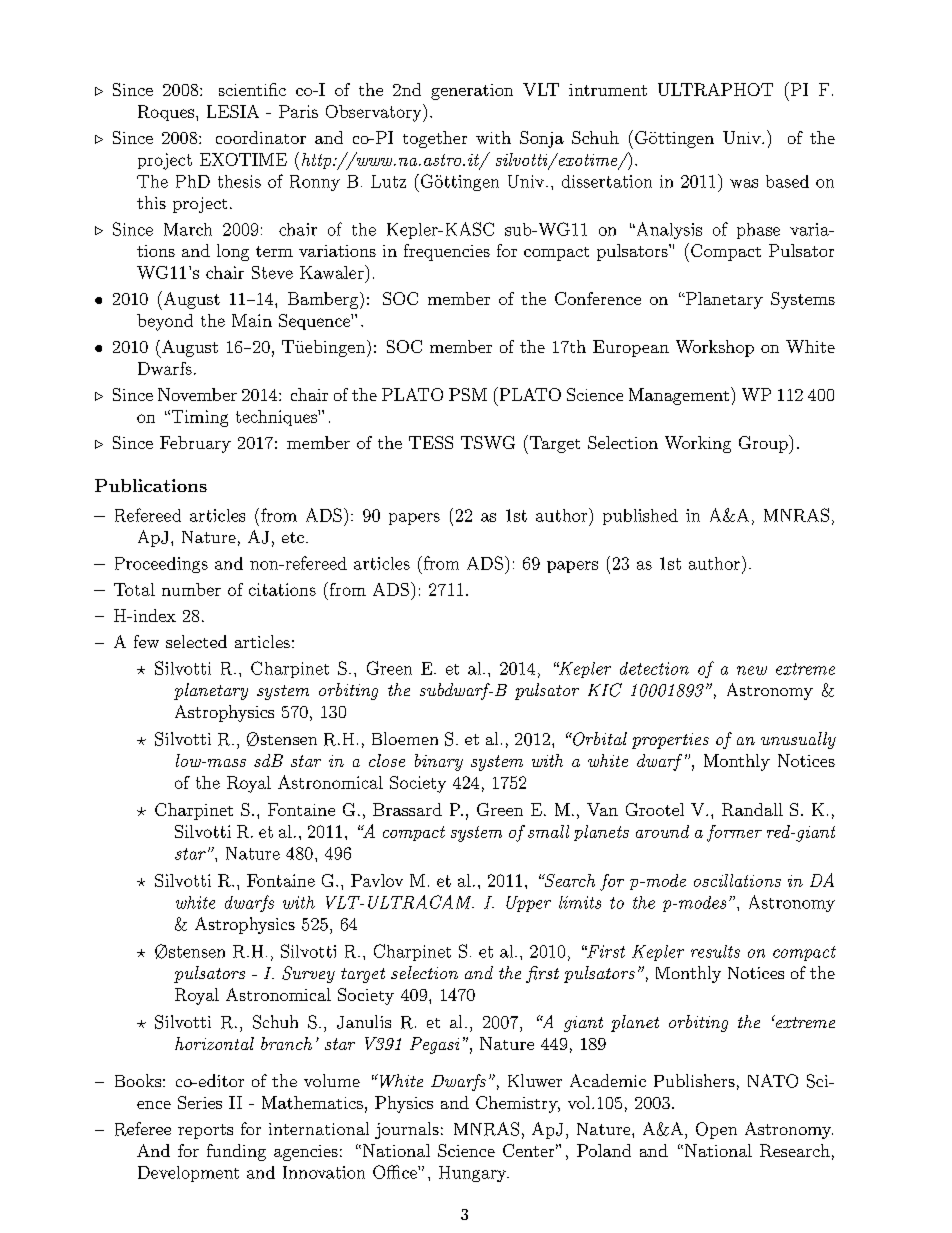 This document has height=1233, width=952. Describe the element at coordinates (474, 1174) in the document. I see `Hungary` at that location.
